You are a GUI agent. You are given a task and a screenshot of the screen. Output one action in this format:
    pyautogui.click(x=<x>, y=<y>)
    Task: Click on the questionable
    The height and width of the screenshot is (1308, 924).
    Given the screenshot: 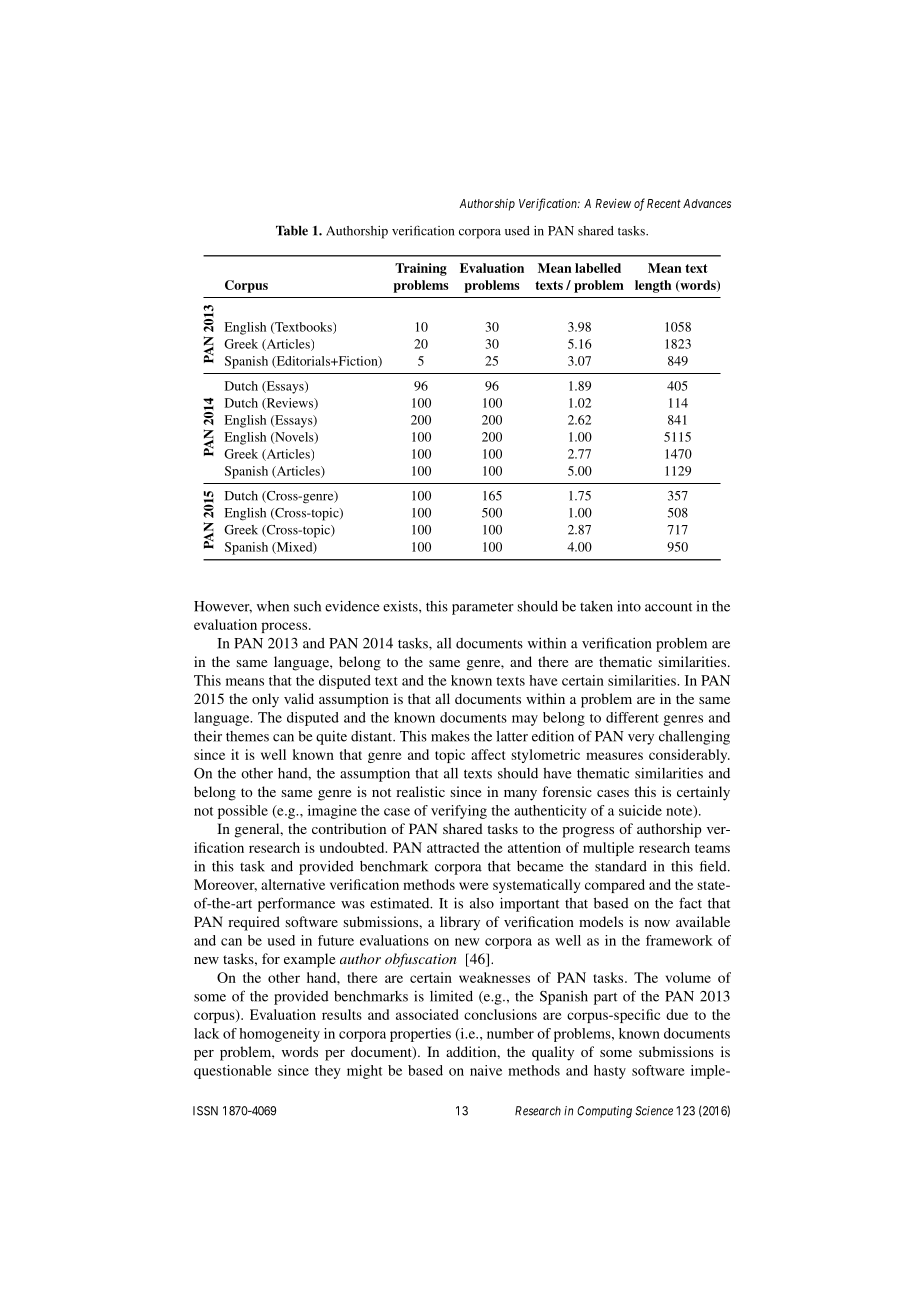 What is the action you would take?
    pyautogui.click(x=233, y=1072)
